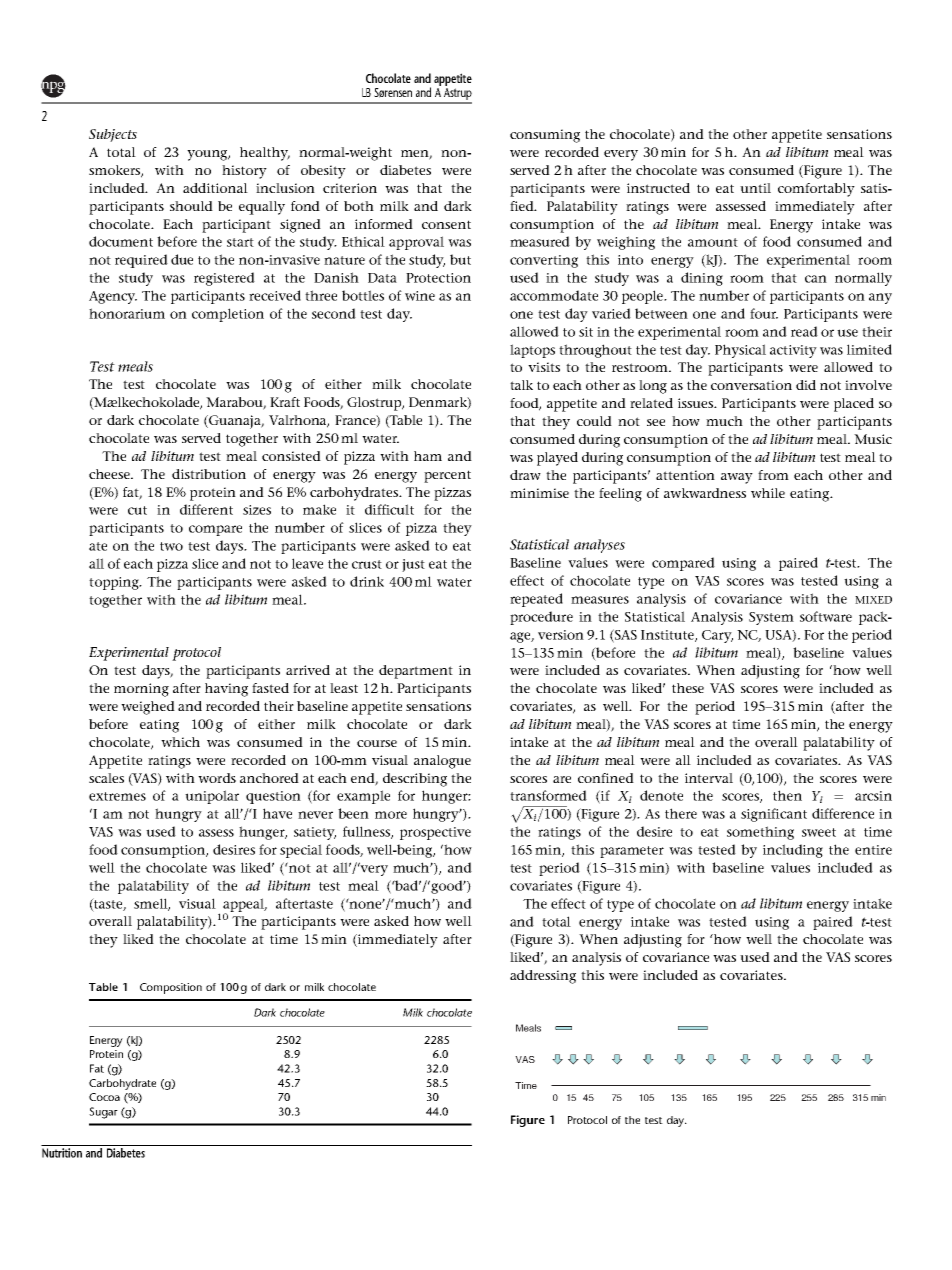 Image resolution: width=952 pixels, height=1270 pixels. What do you see at coordinates (543, 977) in the page?
I see `addressing` at bounding box center [543, 977].
